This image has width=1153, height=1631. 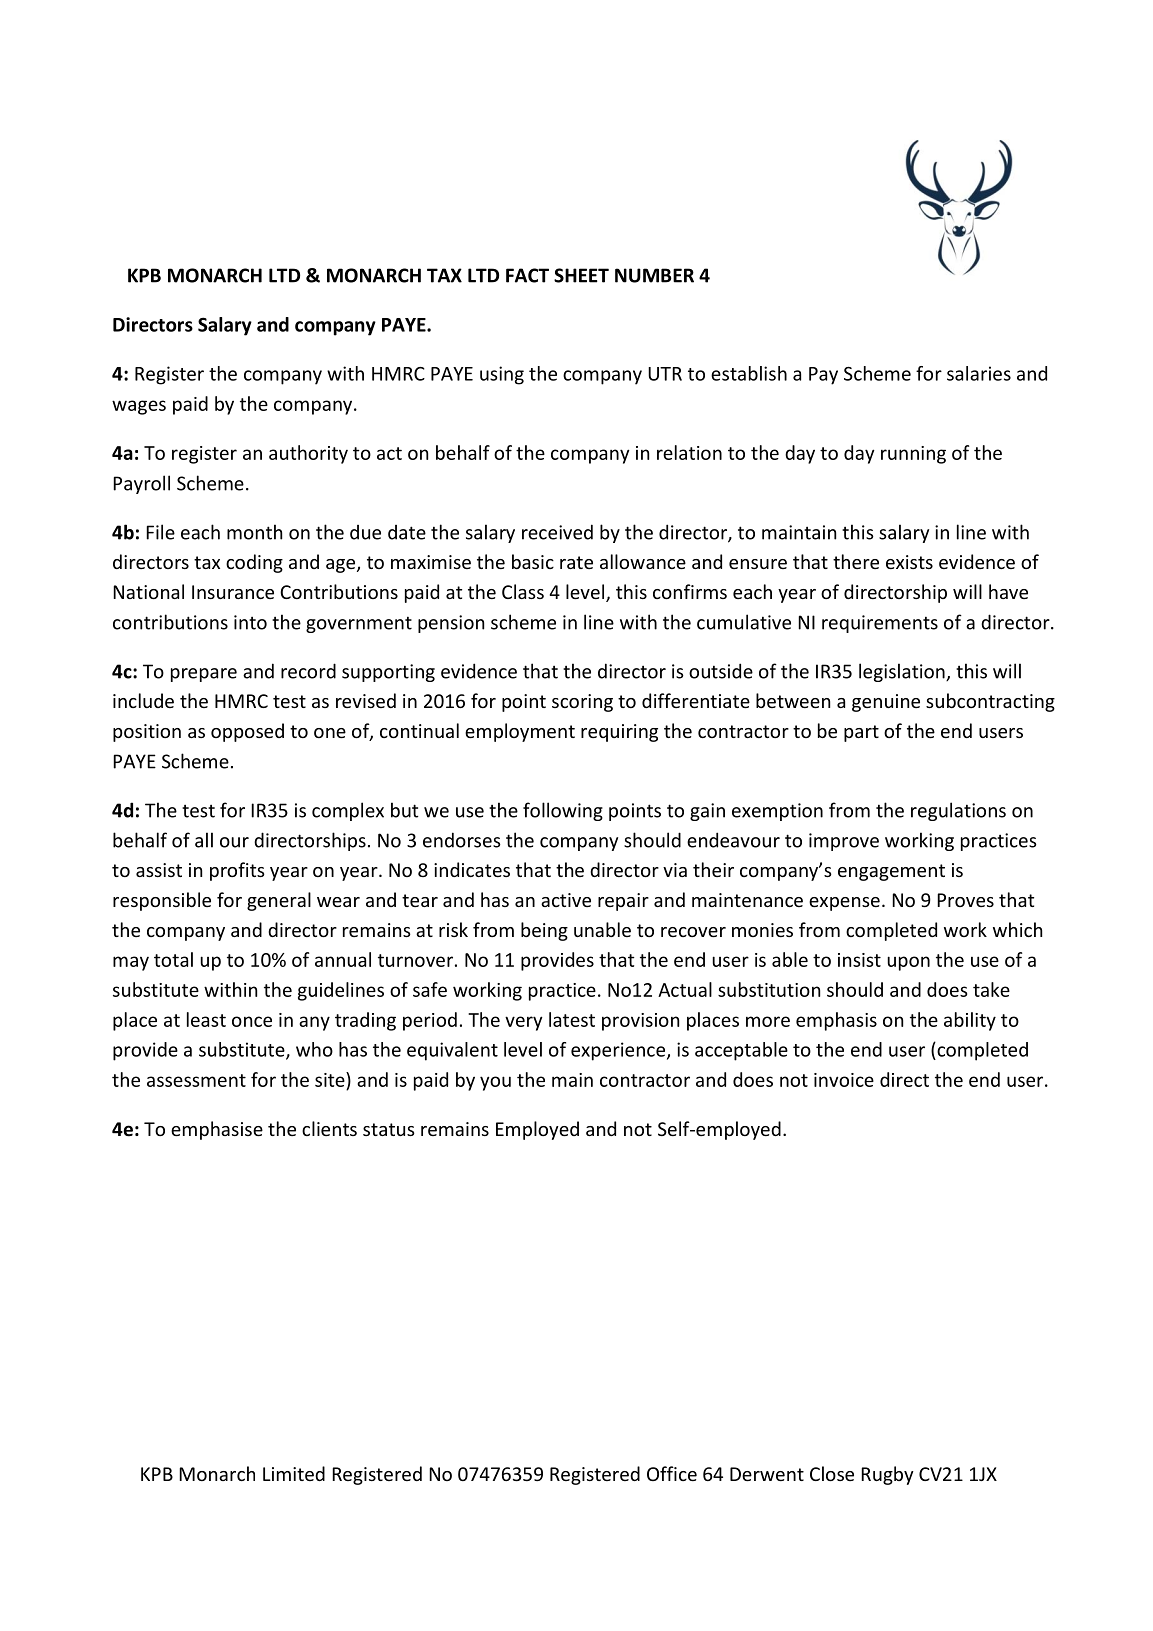 What do you see at coordinates (566, 900) in the image?
I see `active` at bounding box center [566, 900].
